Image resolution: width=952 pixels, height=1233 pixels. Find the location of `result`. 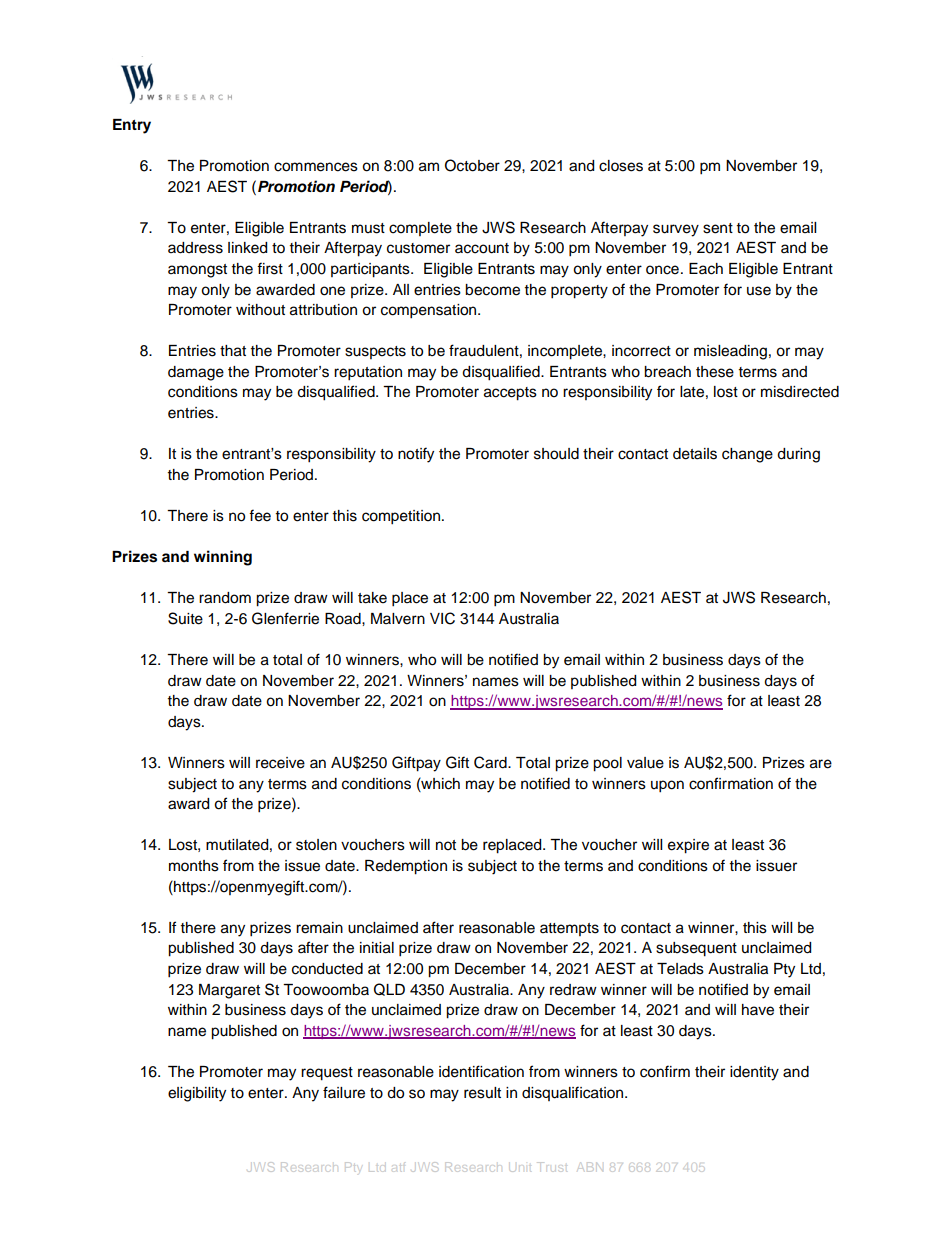

result is located at coordinates (482, 1093).
